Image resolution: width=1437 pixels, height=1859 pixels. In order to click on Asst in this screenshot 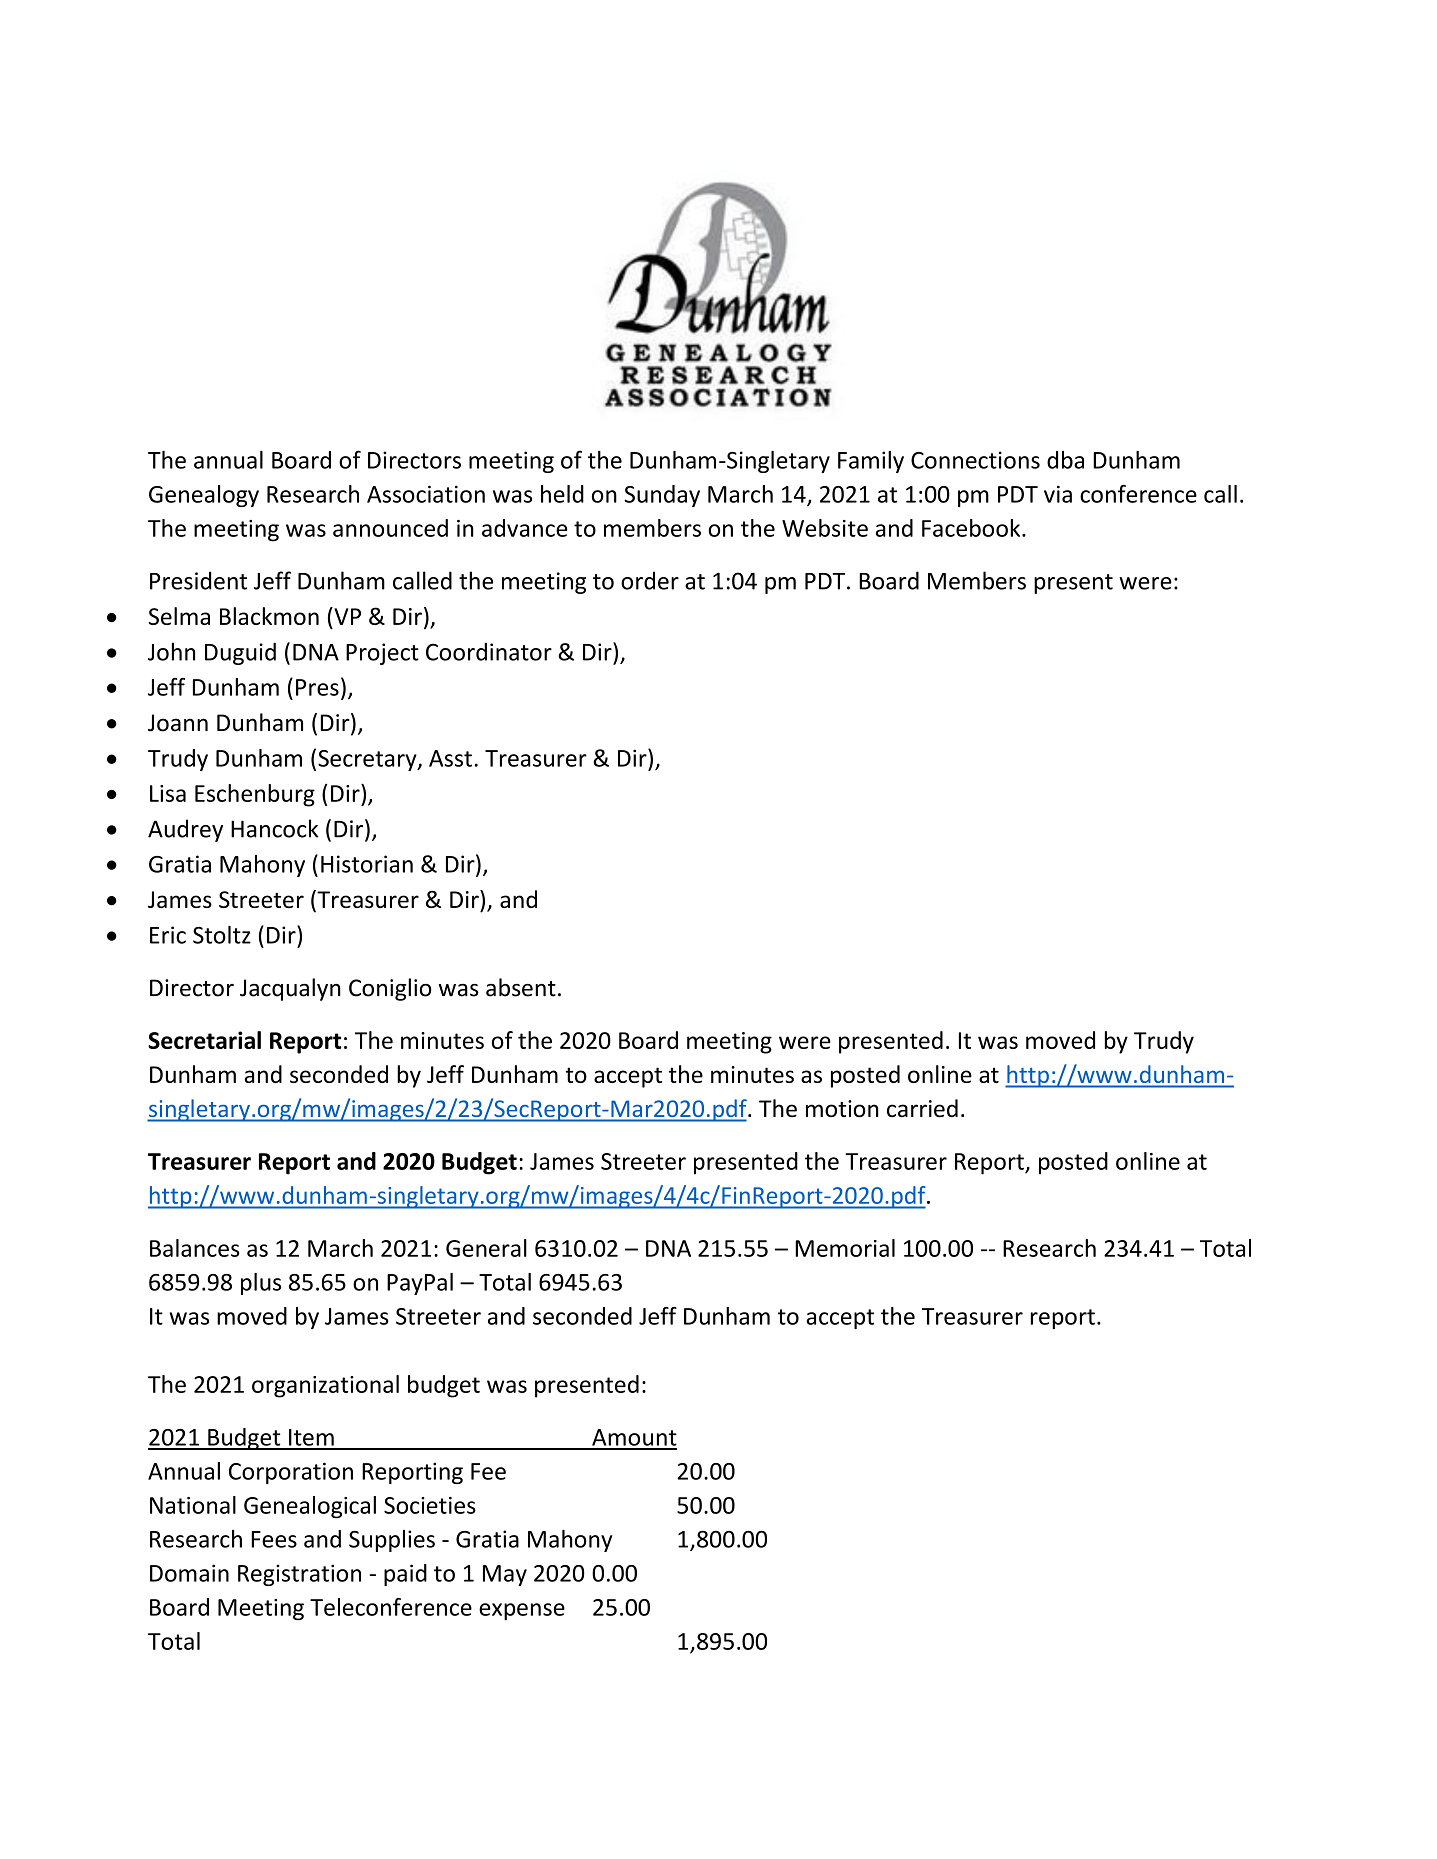, I will do `click(450, 758)`.
